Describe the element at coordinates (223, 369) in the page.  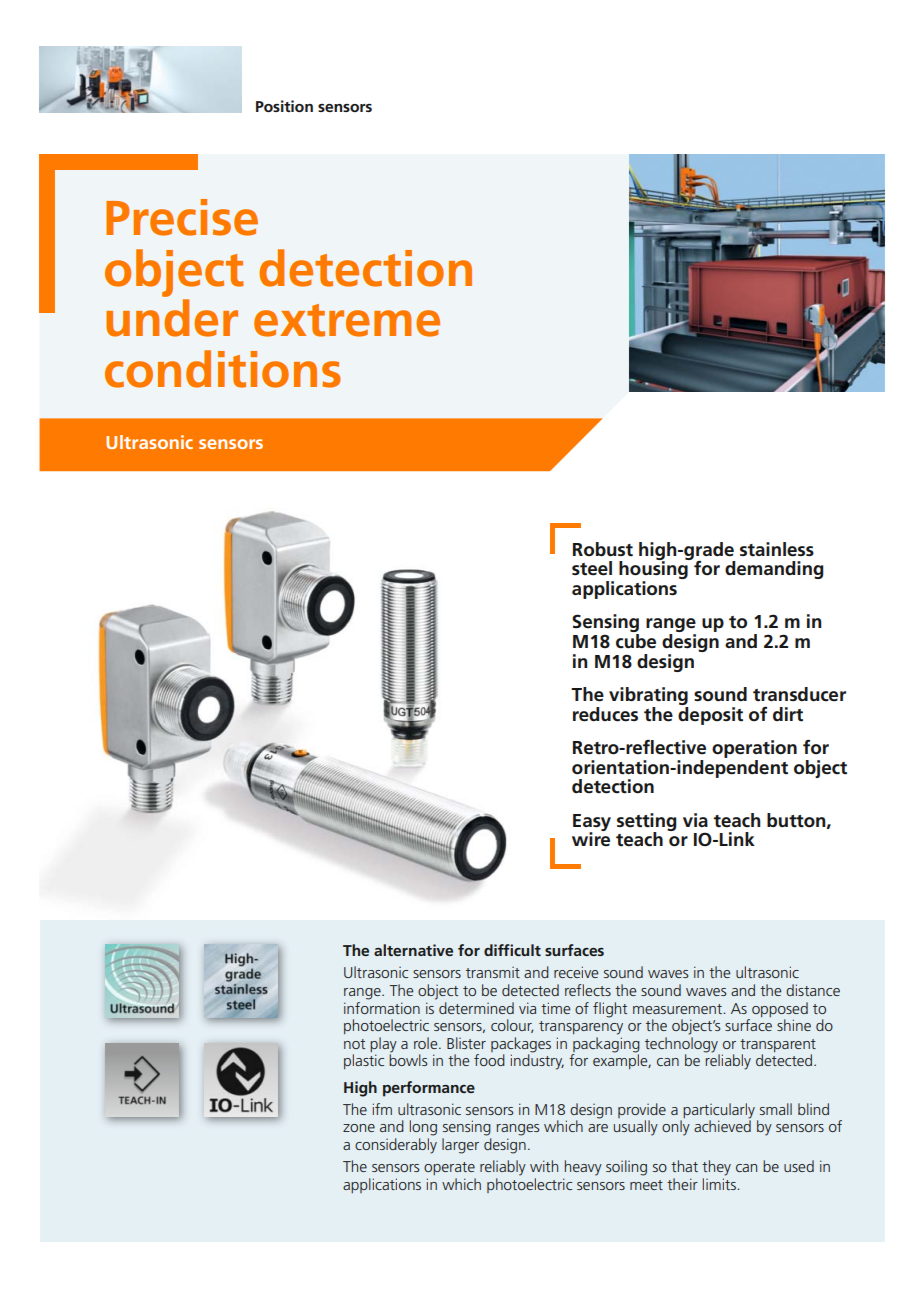
I see `conditions` at that location.
